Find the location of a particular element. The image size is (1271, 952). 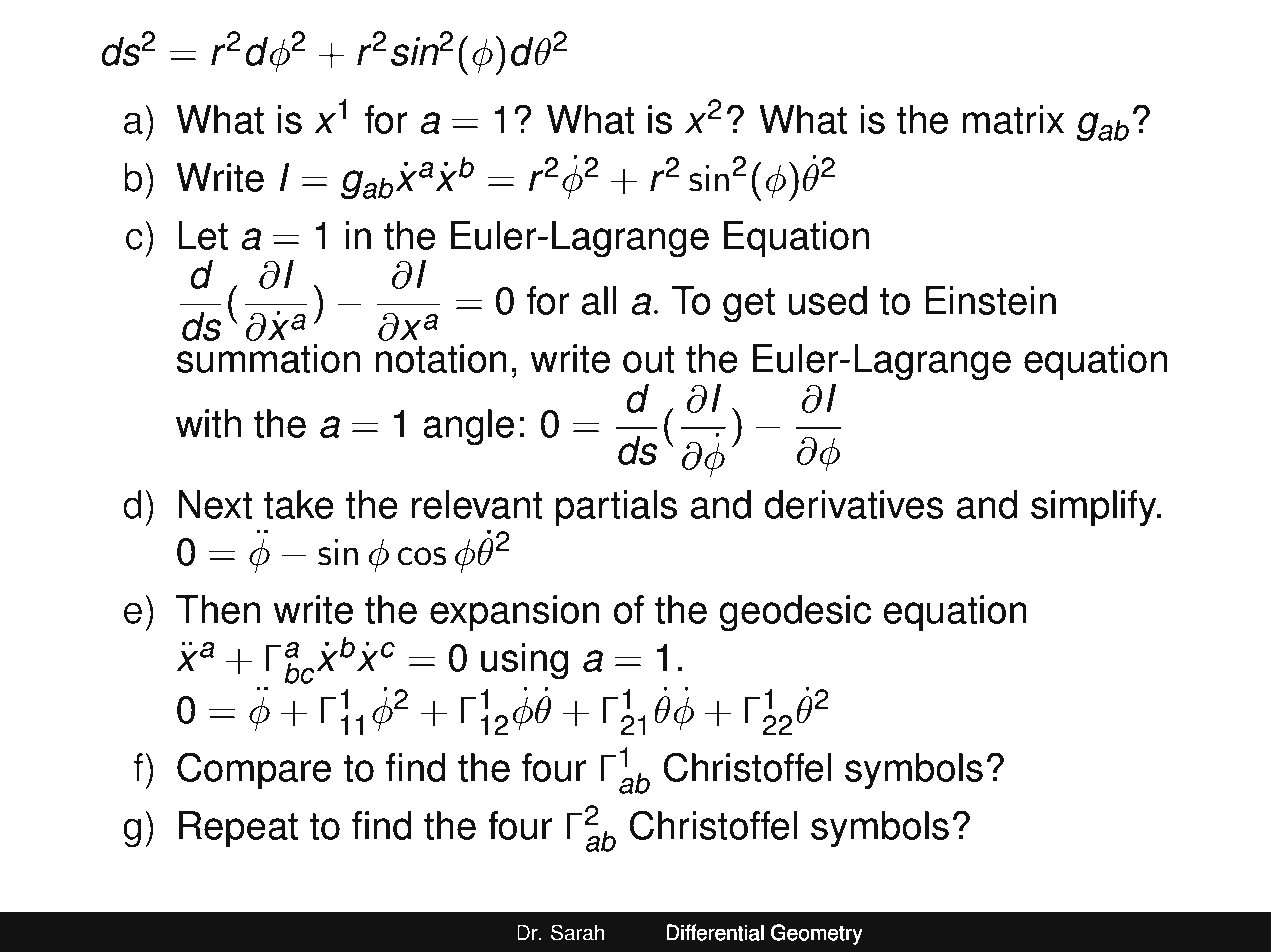

matrix is located at coordinates (1013, 119).
